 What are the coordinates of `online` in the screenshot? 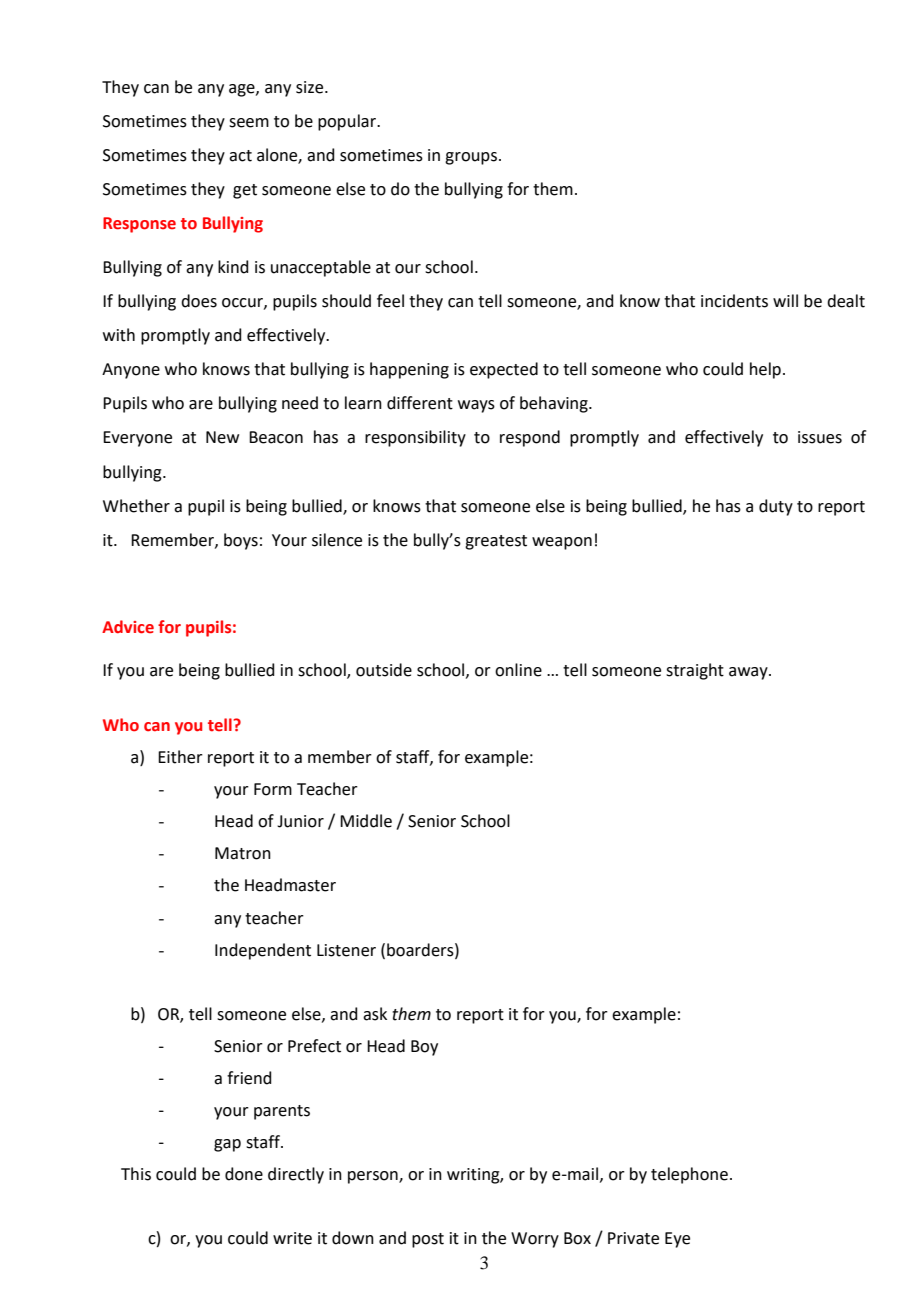 It's located at (518, 670).
